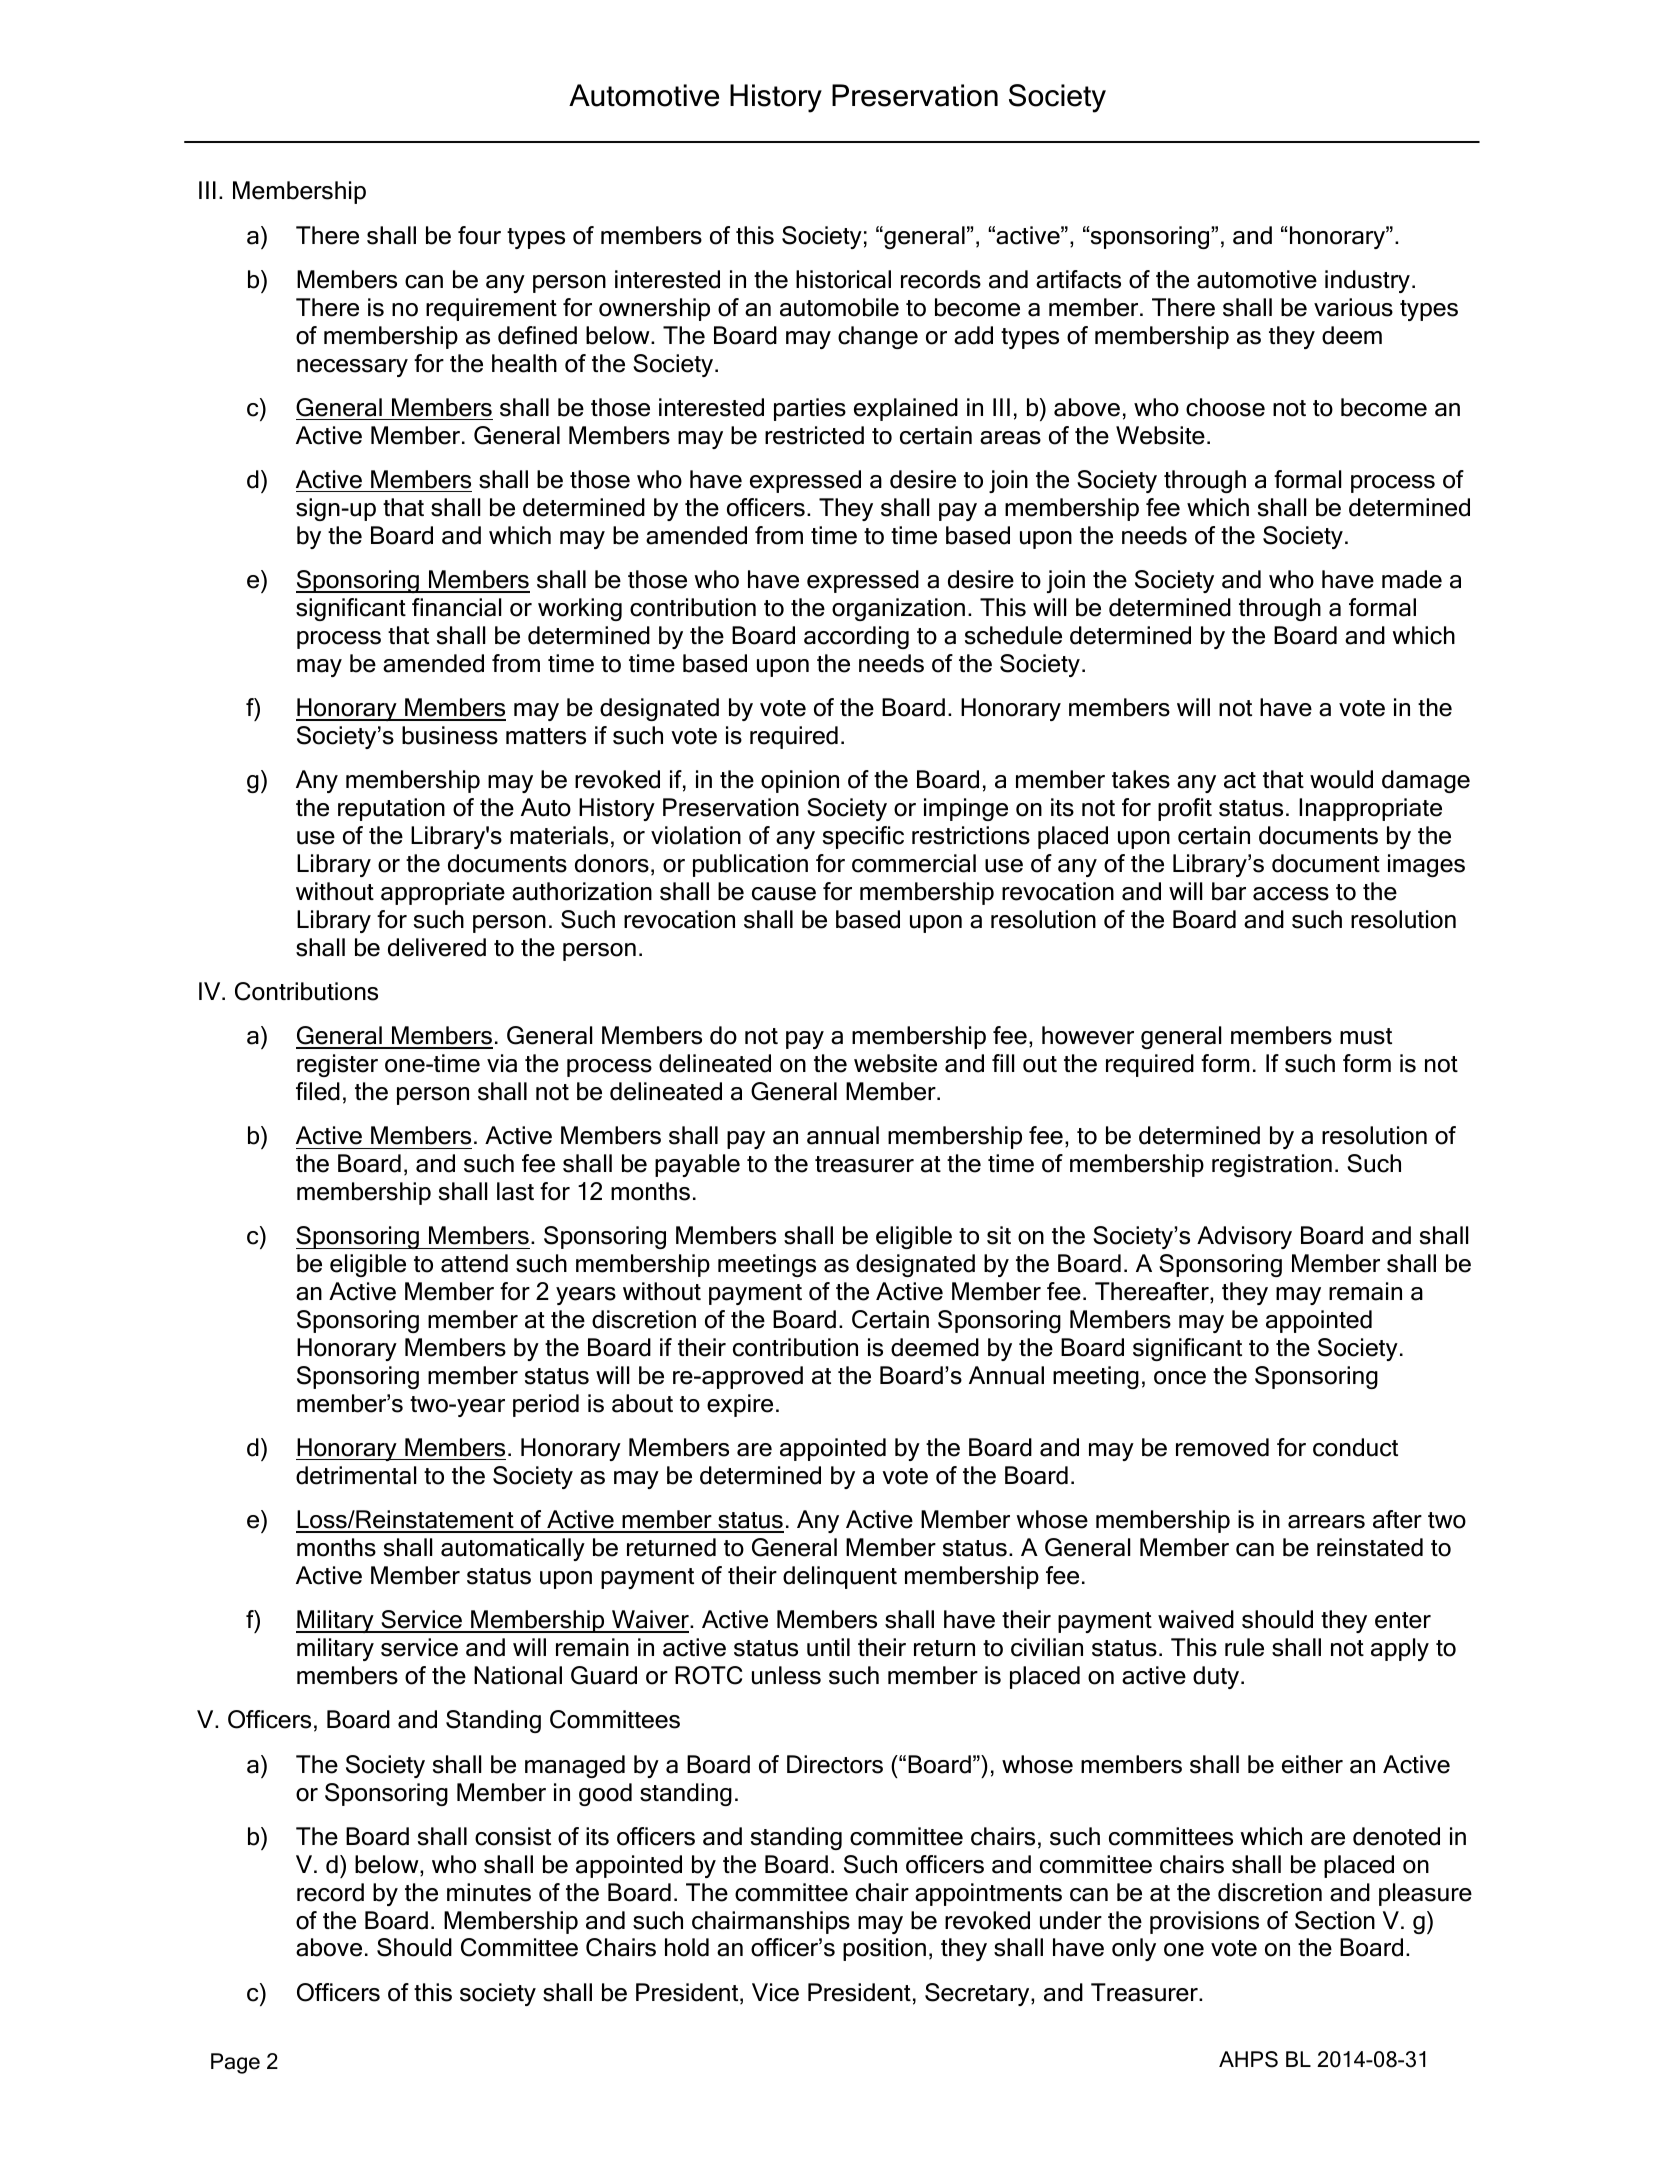 The width and height of the page is (1676, 2168). Describe the element at coordinates (843, 279) in the page. I see `historical` at that location.
